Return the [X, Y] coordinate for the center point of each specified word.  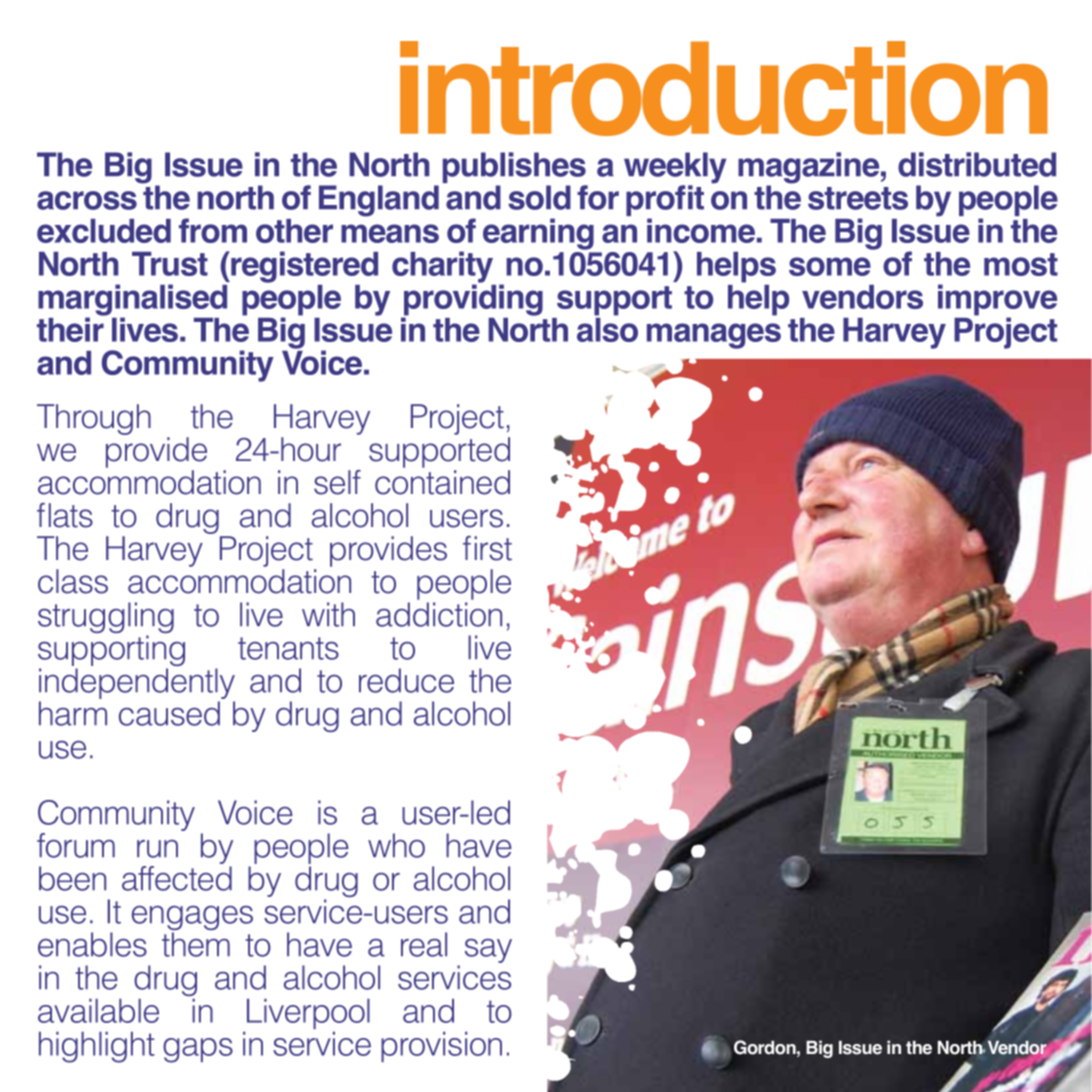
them [196, 944]
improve [997, 301]
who [396, 845]
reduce [406, 680]
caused [169, 713]
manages [714, 336]
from [213, 230]
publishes [515, 169]
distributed [977, 164]
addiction [439, 614]
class [73, 581]
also [607, 328]
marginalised [132, 301]
